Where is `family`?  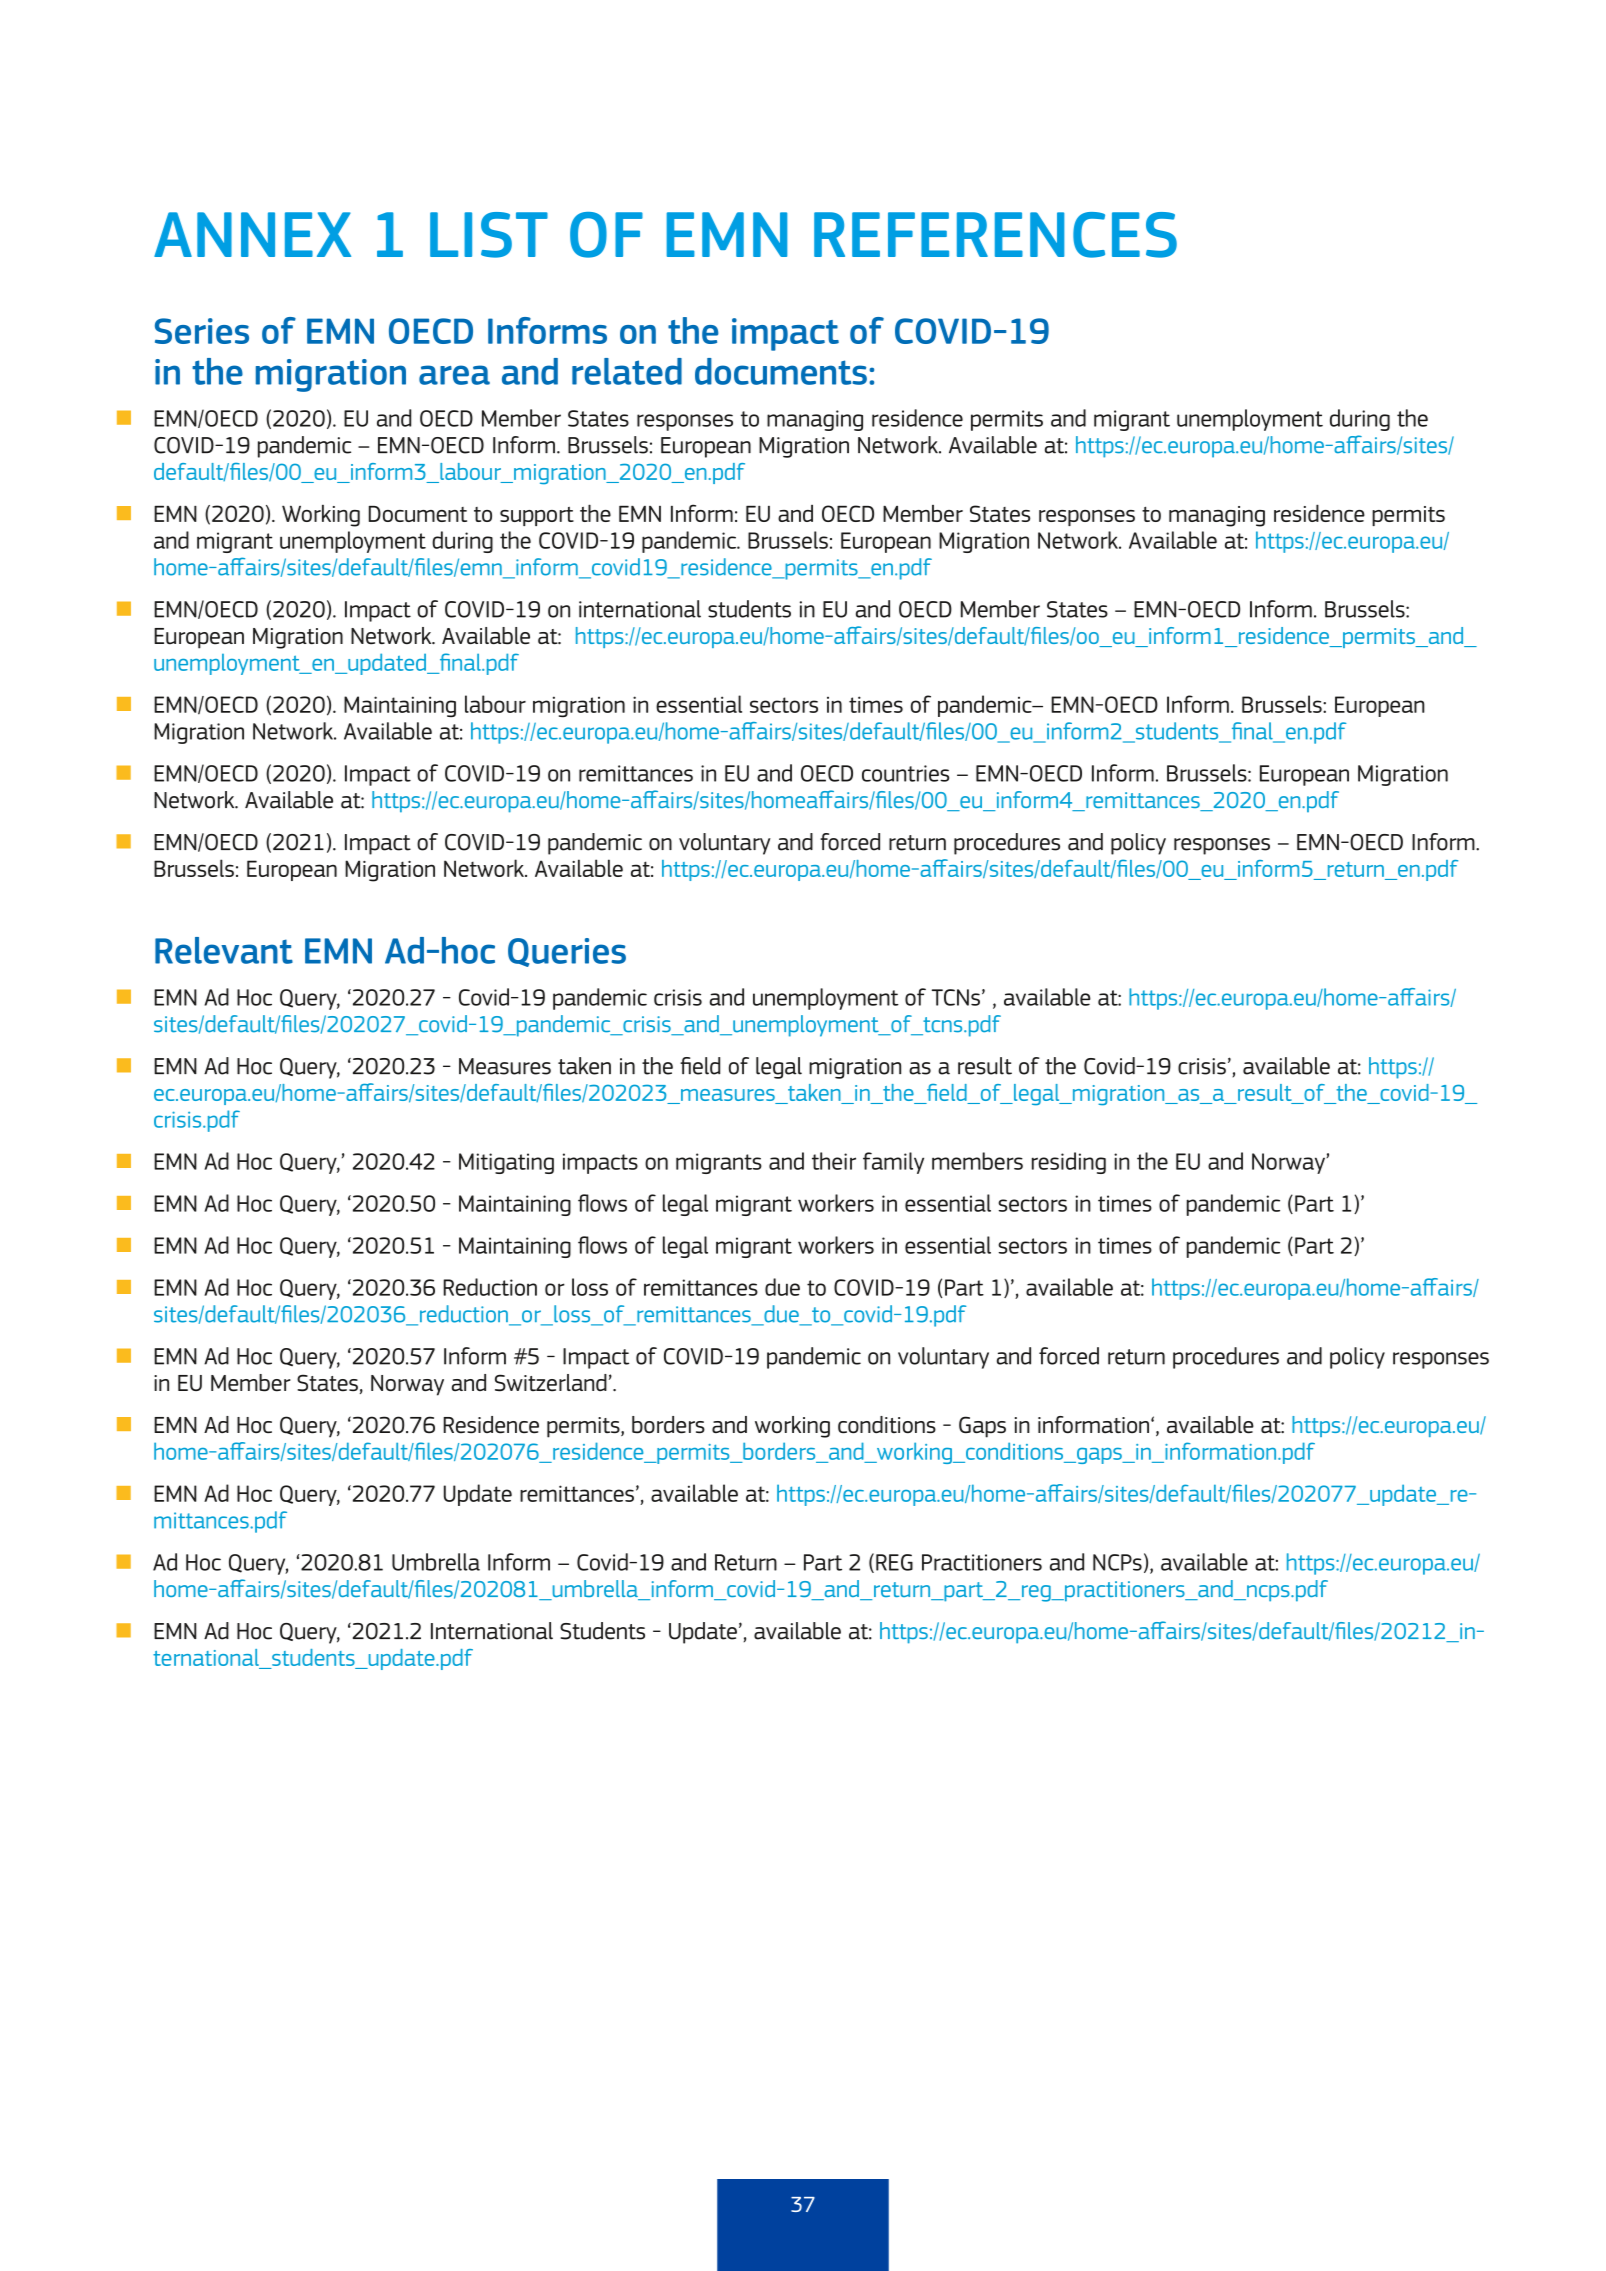 family is located at coordinates (893, 1163).
